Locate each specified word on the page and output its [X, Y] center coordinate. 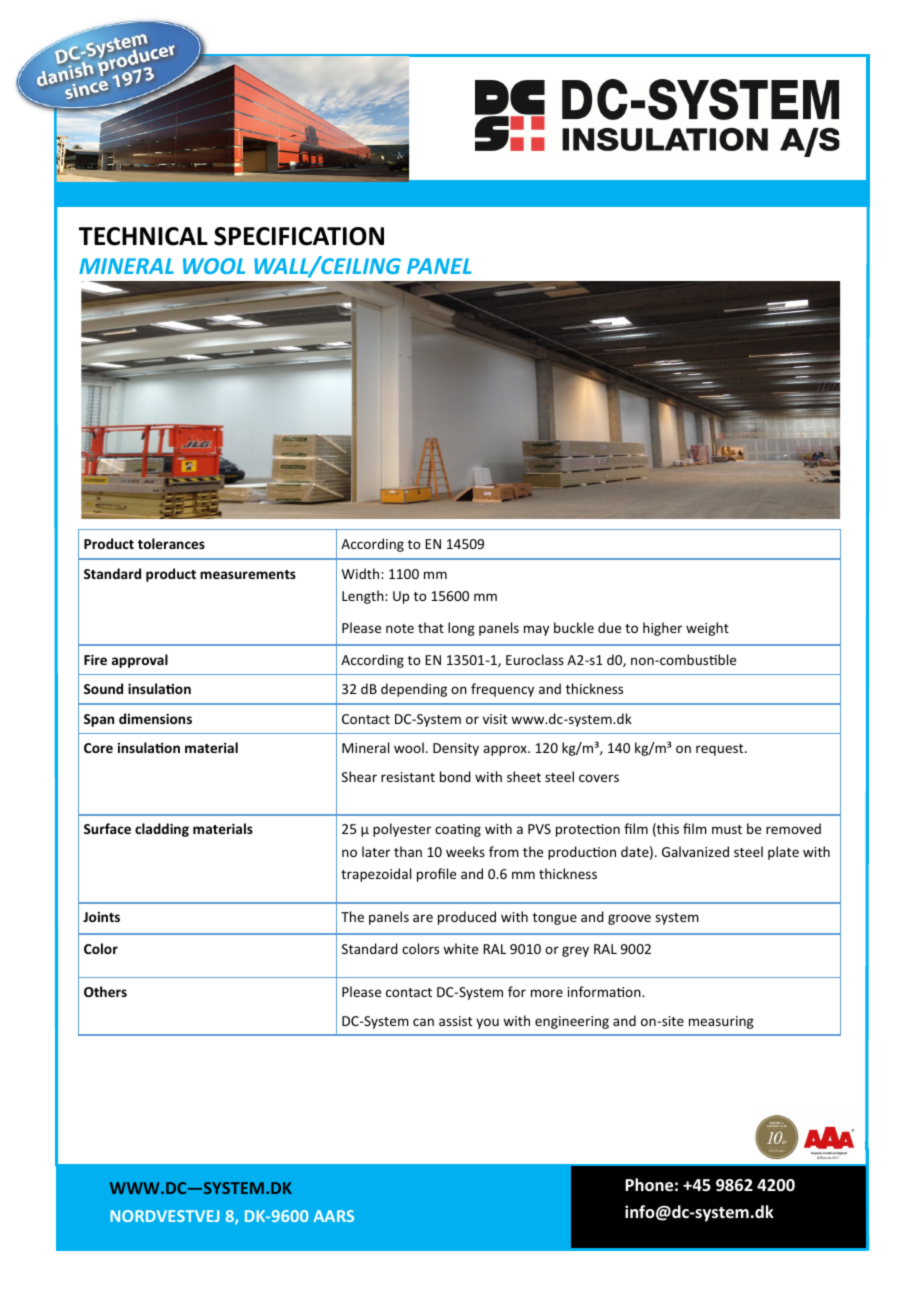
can [423, 1022]
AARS [333, 1216]
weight [707, 629]
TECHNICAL [143, 236]
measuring [721, 1022]
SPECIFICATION [299, 236]
